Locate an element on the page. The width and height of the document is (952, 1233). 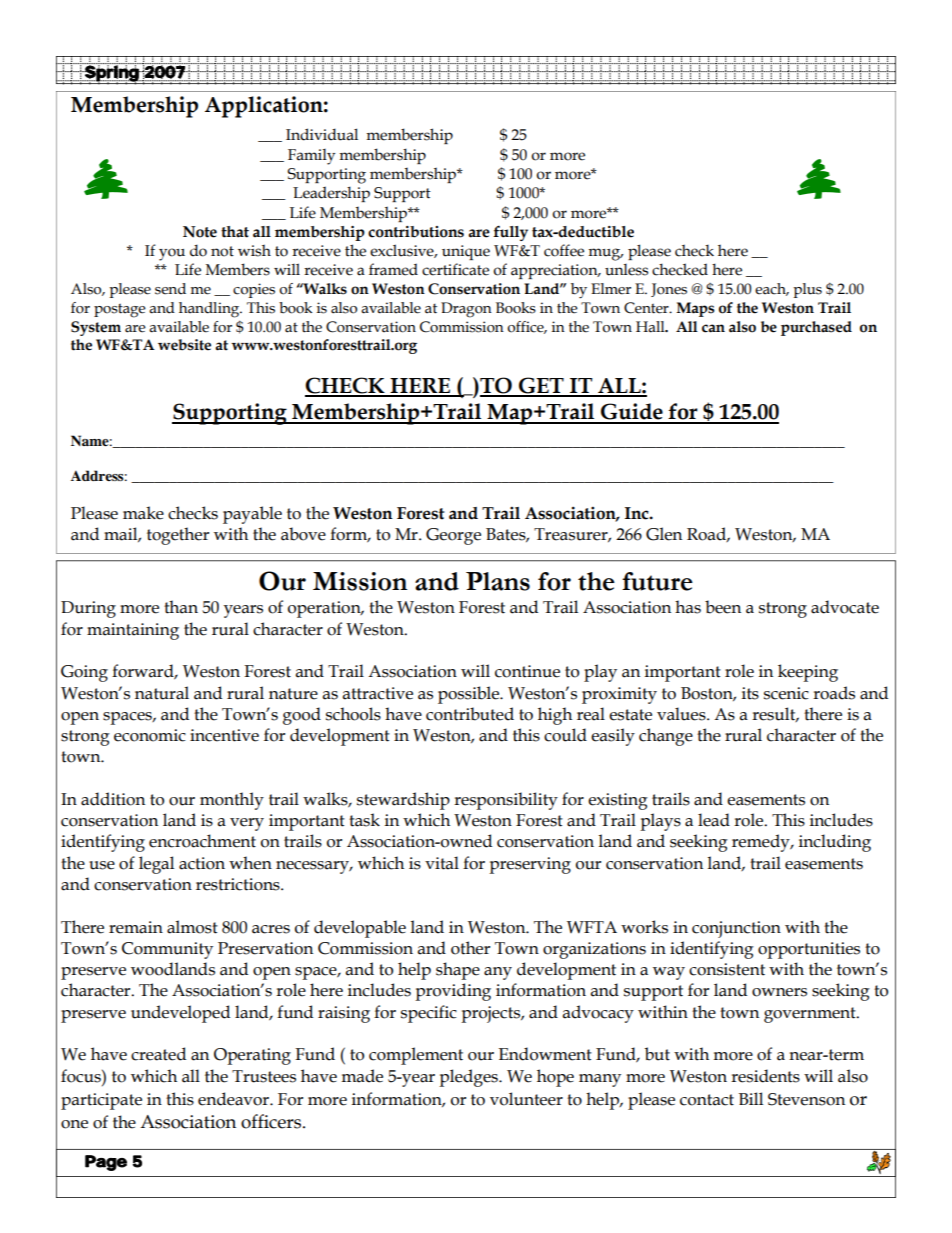
mug is located at coordinates (605, 254).
